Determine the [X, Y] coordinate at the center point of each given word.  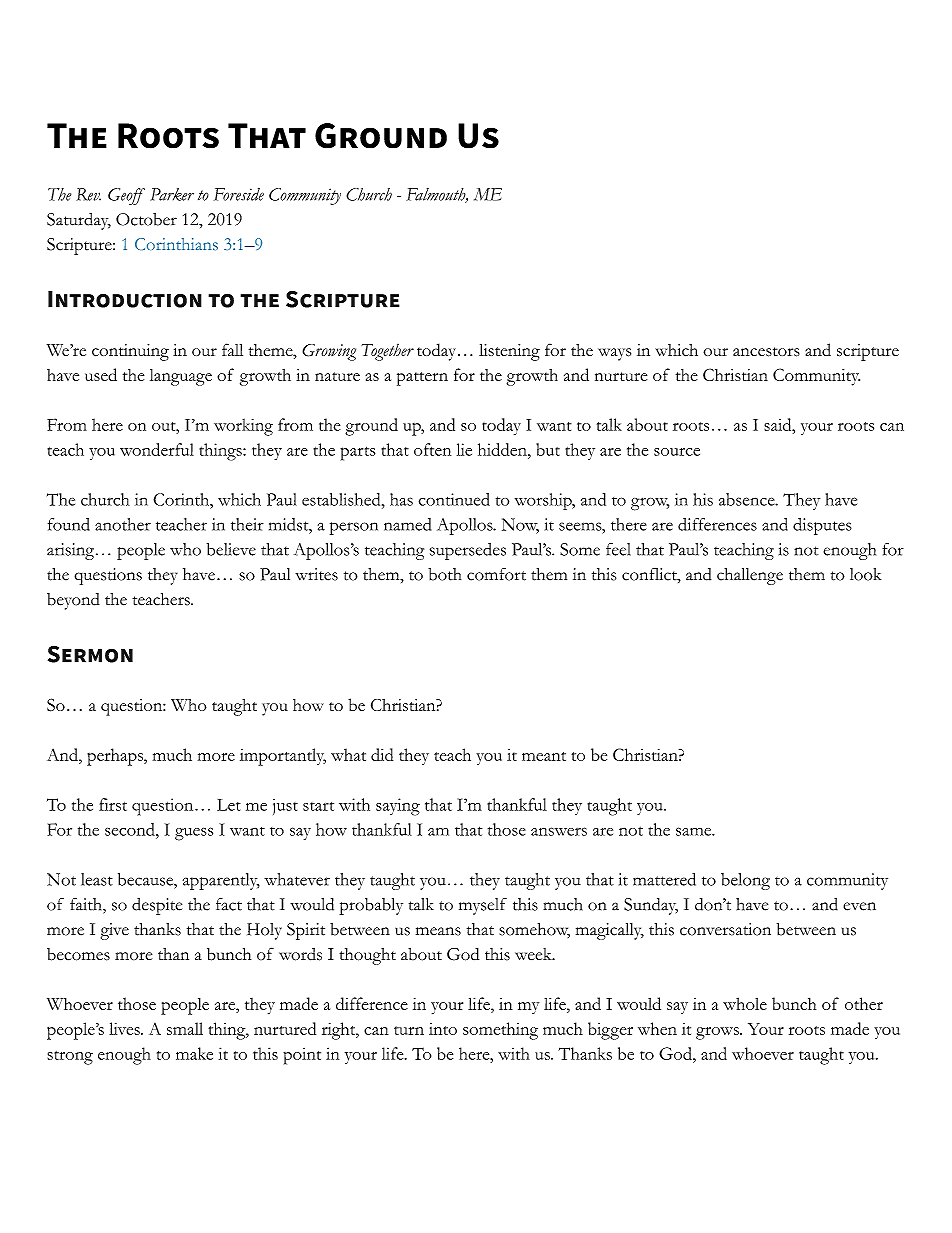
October [146, 219]
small [185, 1028]
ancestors [766, 352]
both [444, 574]
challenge [750, 576]
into [443, 1029]
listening [509, 352]
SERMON [90, 654]
